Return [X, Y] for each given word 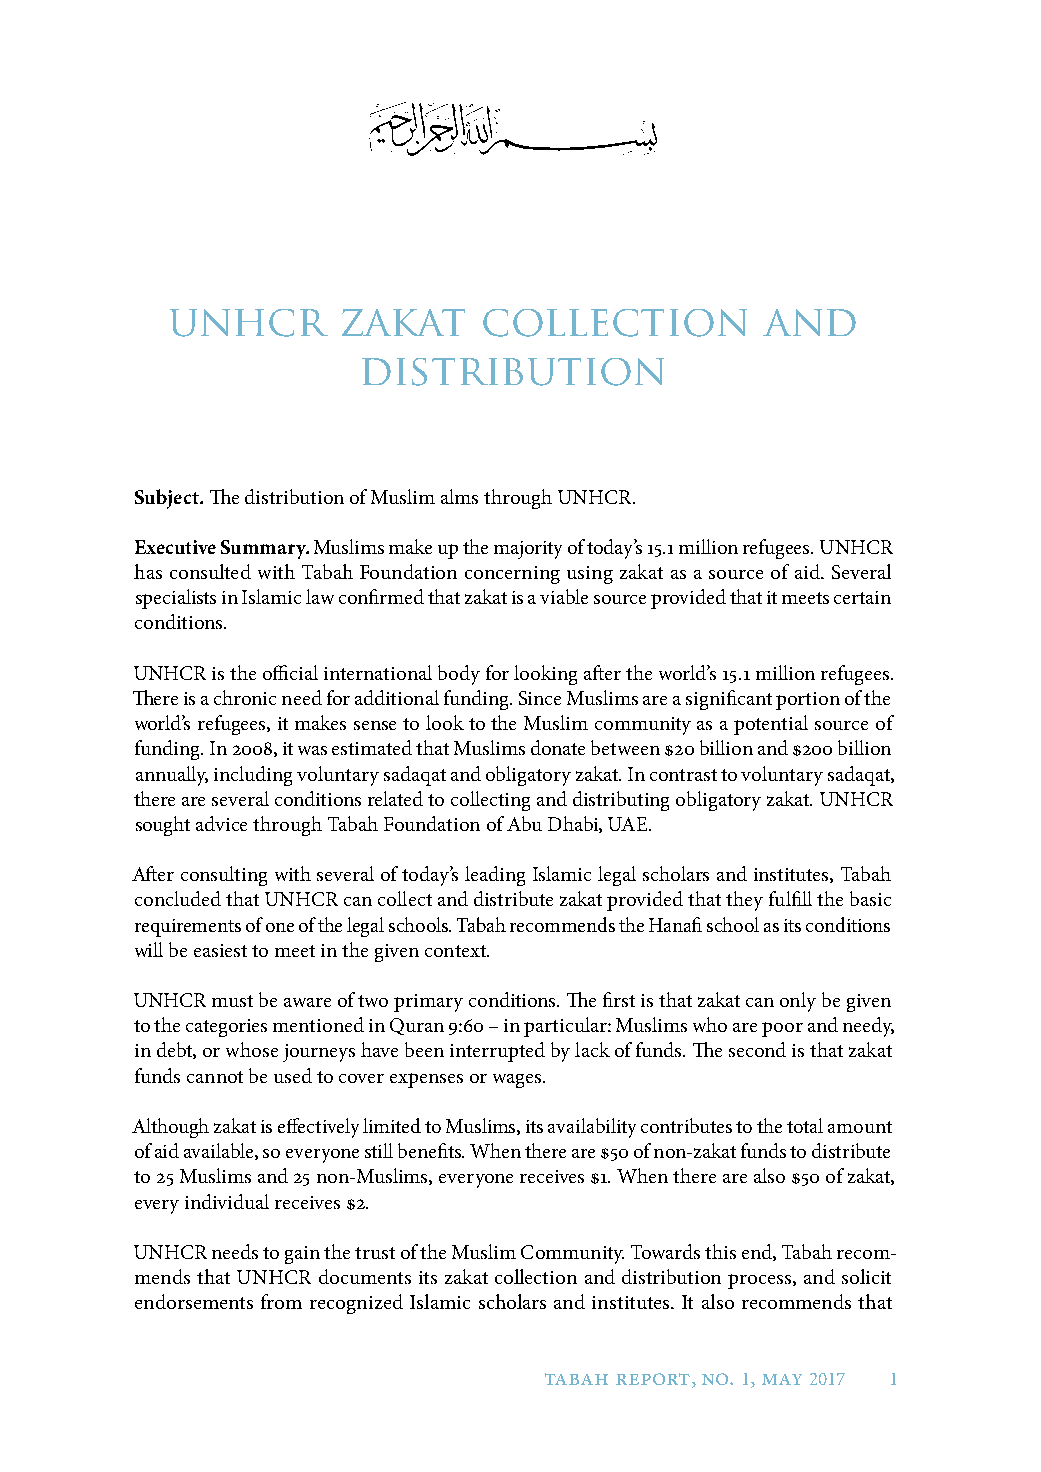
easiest [220, 950]
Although [170, 1128]
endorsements [194, 1301]
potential [771, 725]
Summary [265, 549]
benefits [431, 1150]
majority [528, 550]
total [805, 1125]
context [456, 951]
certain [862, 597]
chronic [245, 697]
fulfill [790, 898]
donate [558, 747]
